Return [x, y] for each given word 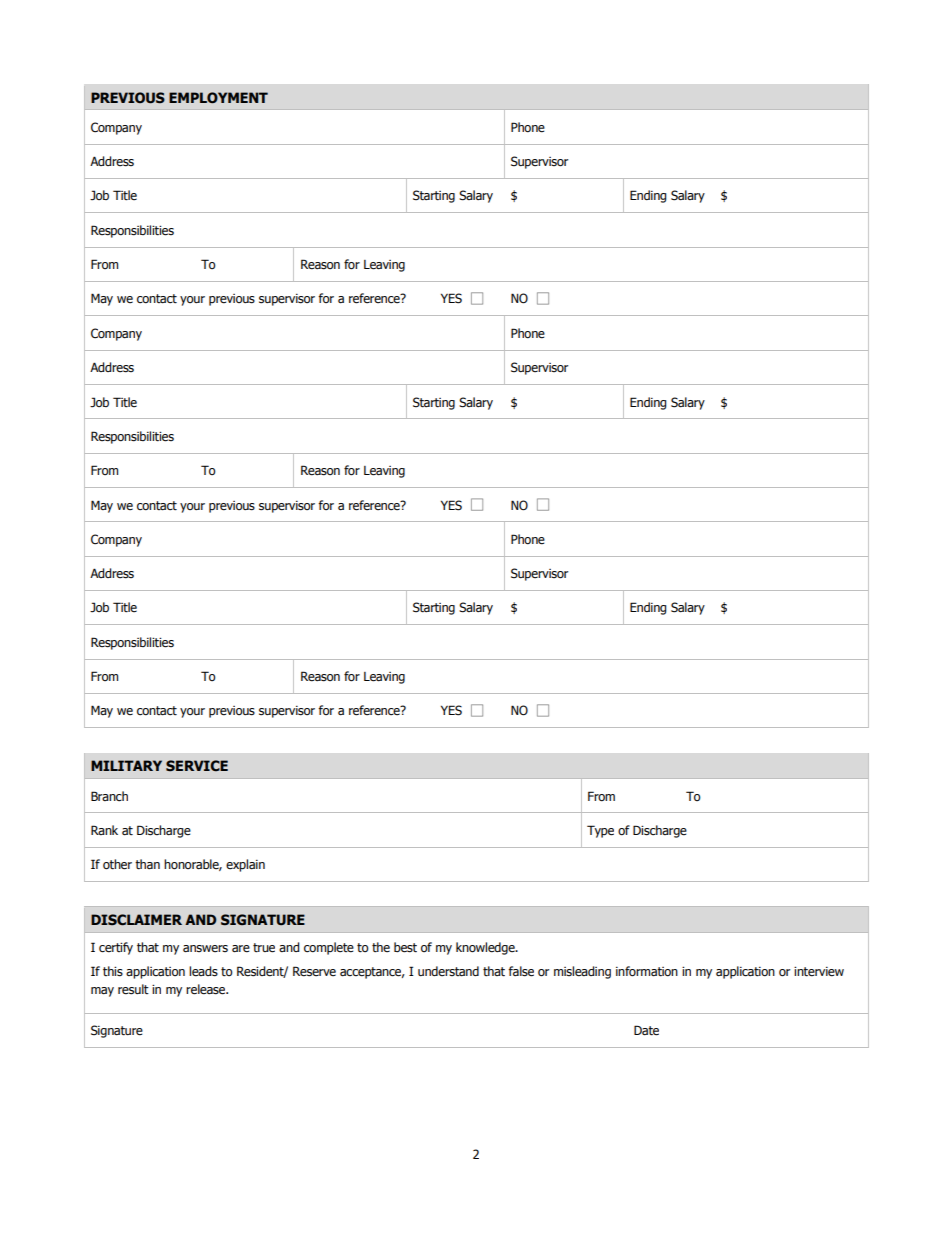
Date [646, 1030]
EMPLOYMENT [218, 97]
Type [600, 831]
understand [448, 971]
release [207, 989]
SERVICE [197, 766]
